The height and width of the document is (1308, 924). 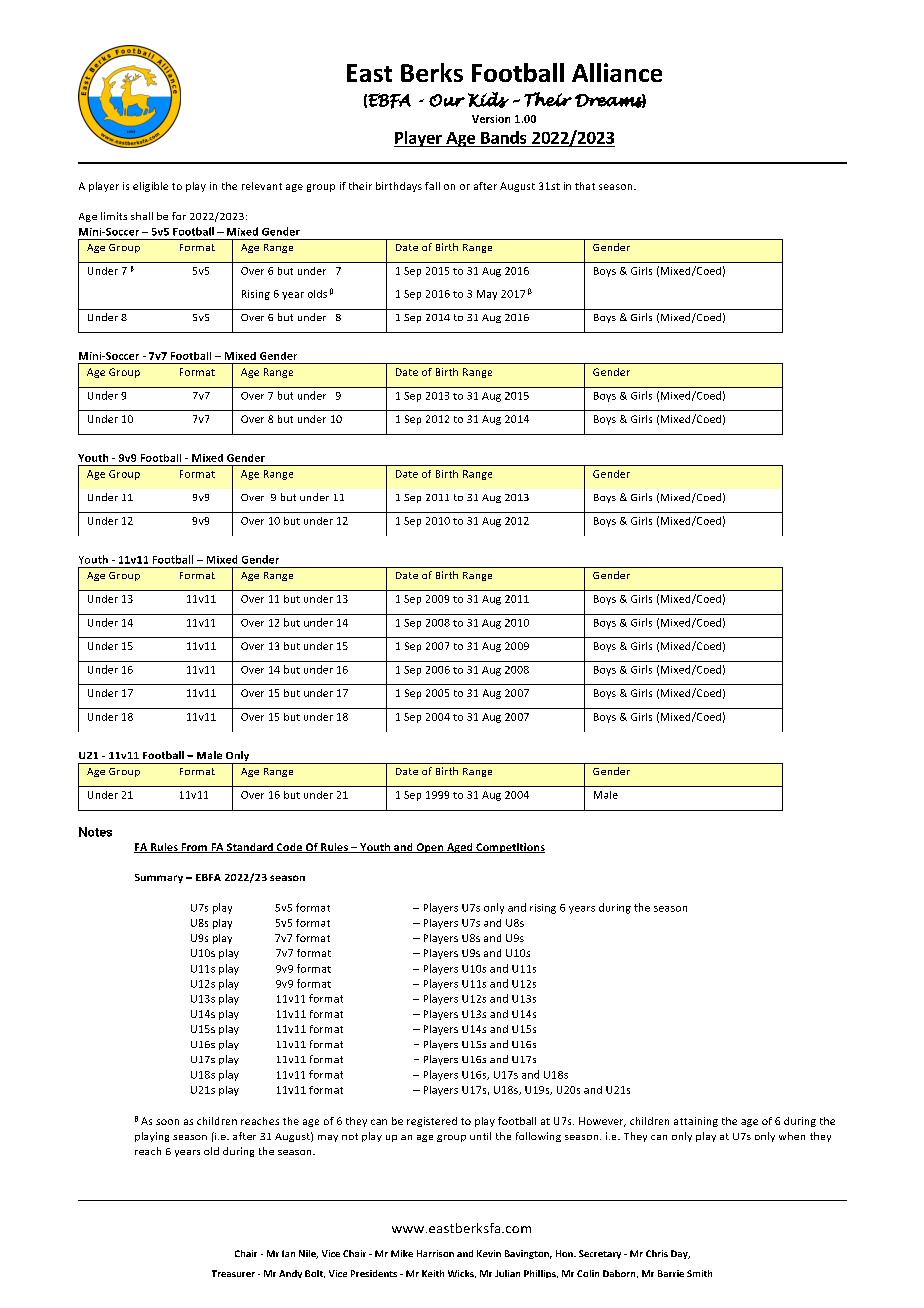 I want to click on that, so click(x=585, y=186).
